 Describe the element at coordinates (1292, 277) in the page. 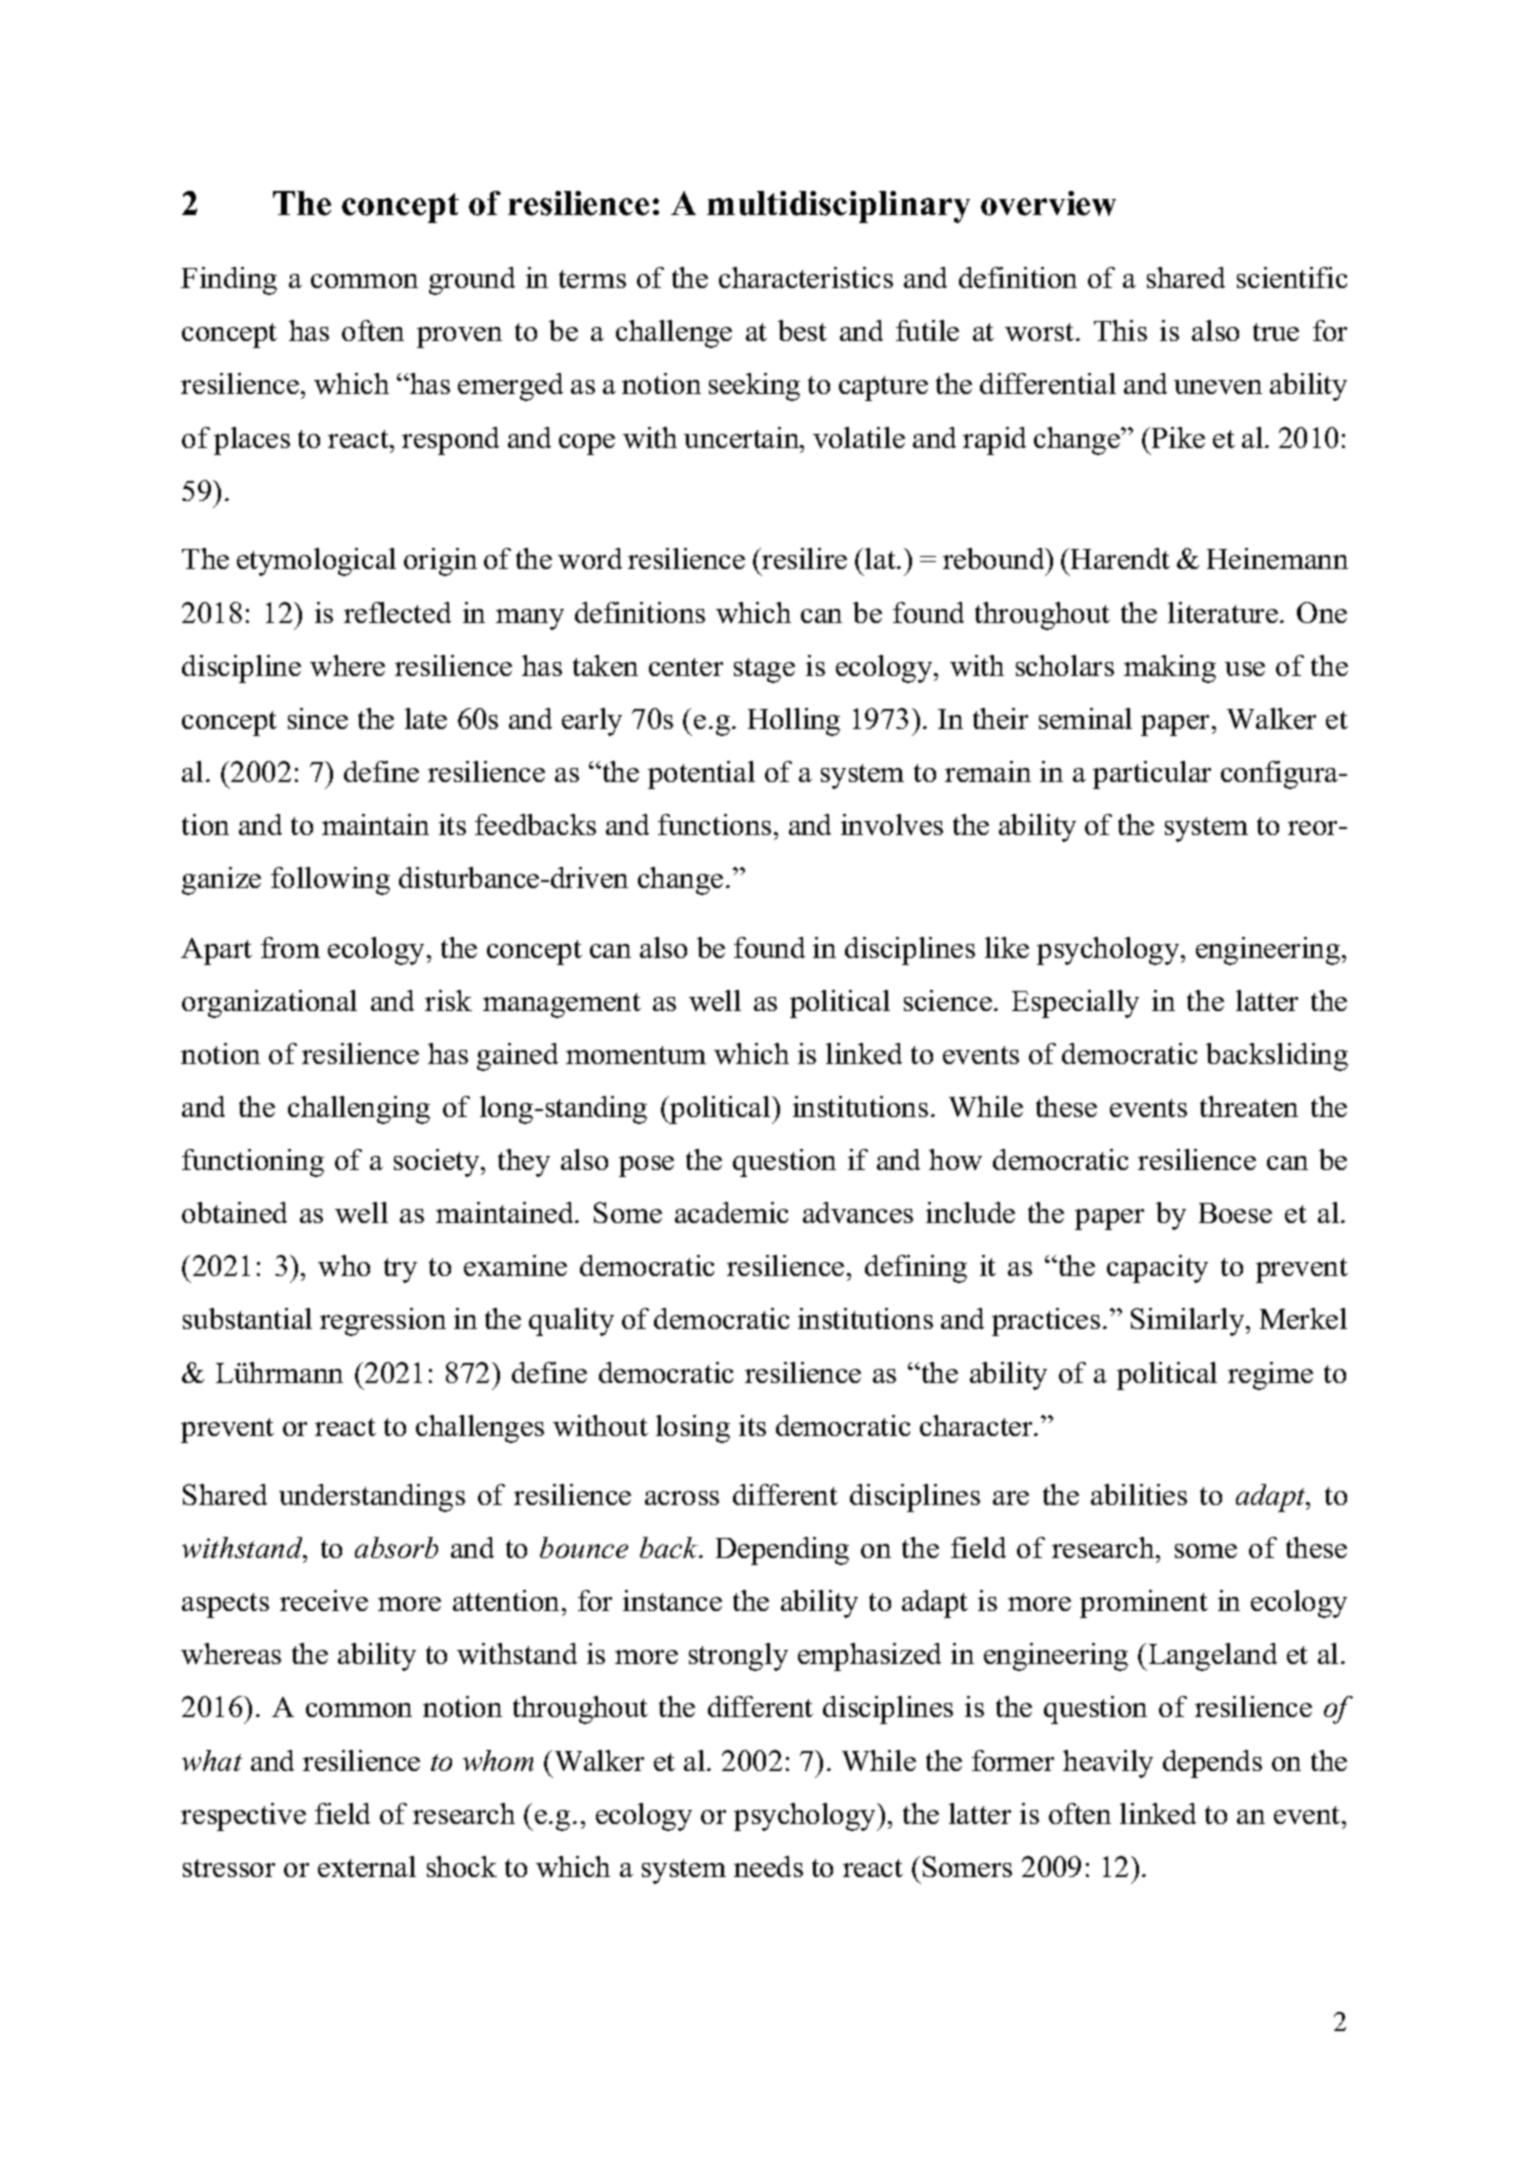

I see `scientific` at that location.
